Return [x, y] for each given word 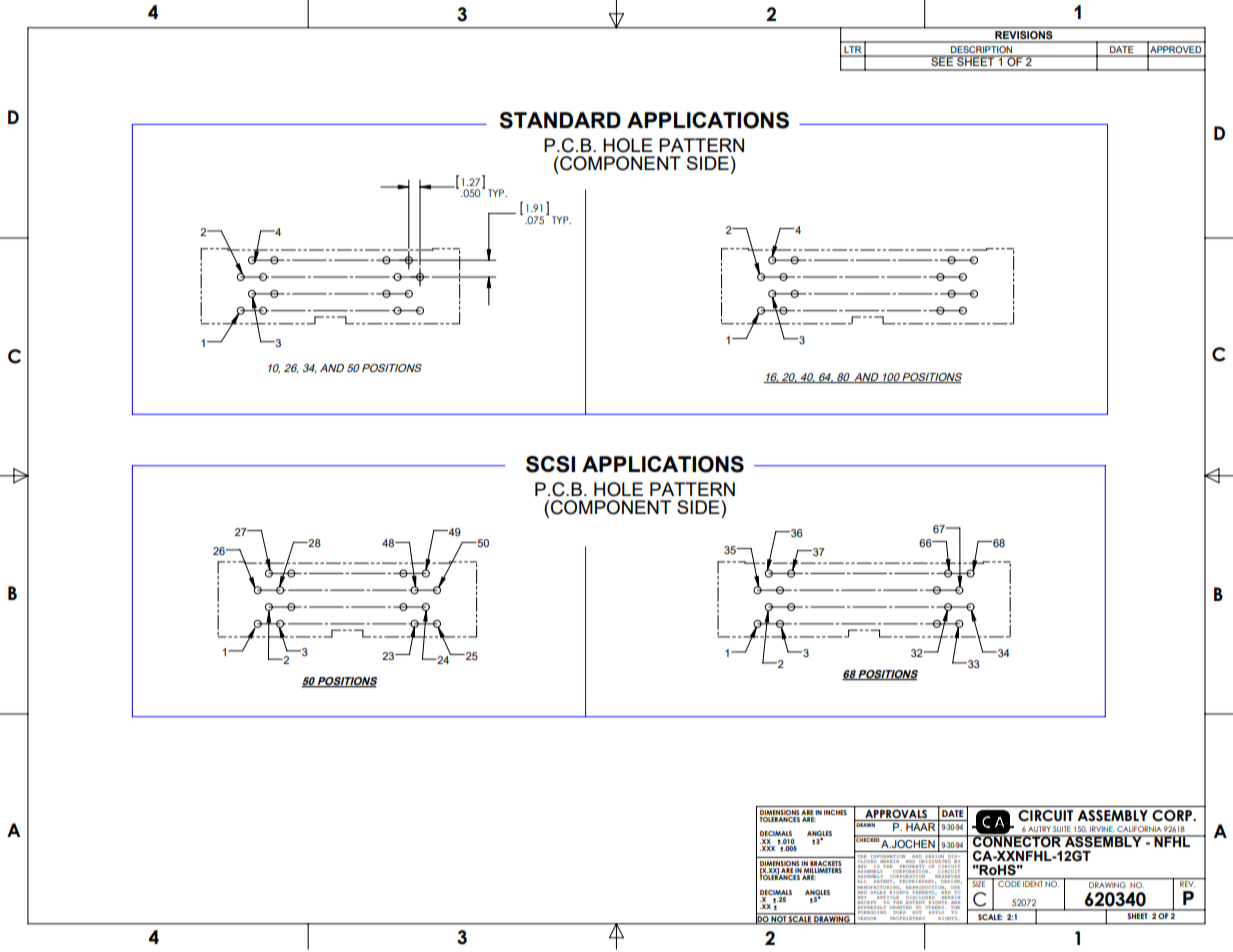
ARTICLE [886, 897]
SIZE [979, 882]
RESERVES [947, 878]
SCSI [550, 464]
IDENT [1033, 884]
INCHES [835, 812]
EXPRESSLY [871, 908]
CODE [1009, 884]
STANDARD [560, 120]
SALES [878, 891]
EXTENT [915, 902]
